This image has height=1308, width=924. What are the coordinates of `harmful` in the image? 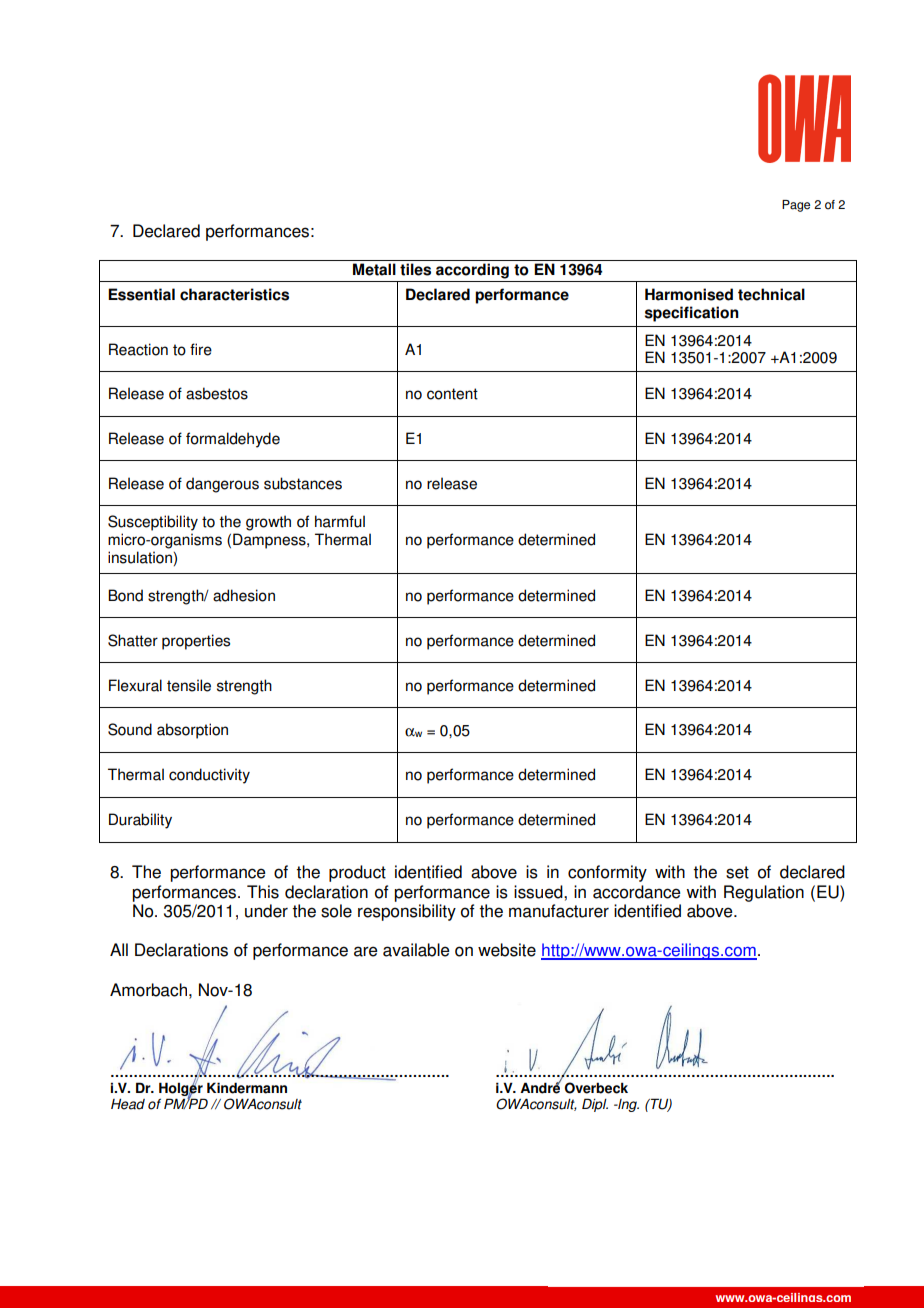 It's located at (340, 521).
